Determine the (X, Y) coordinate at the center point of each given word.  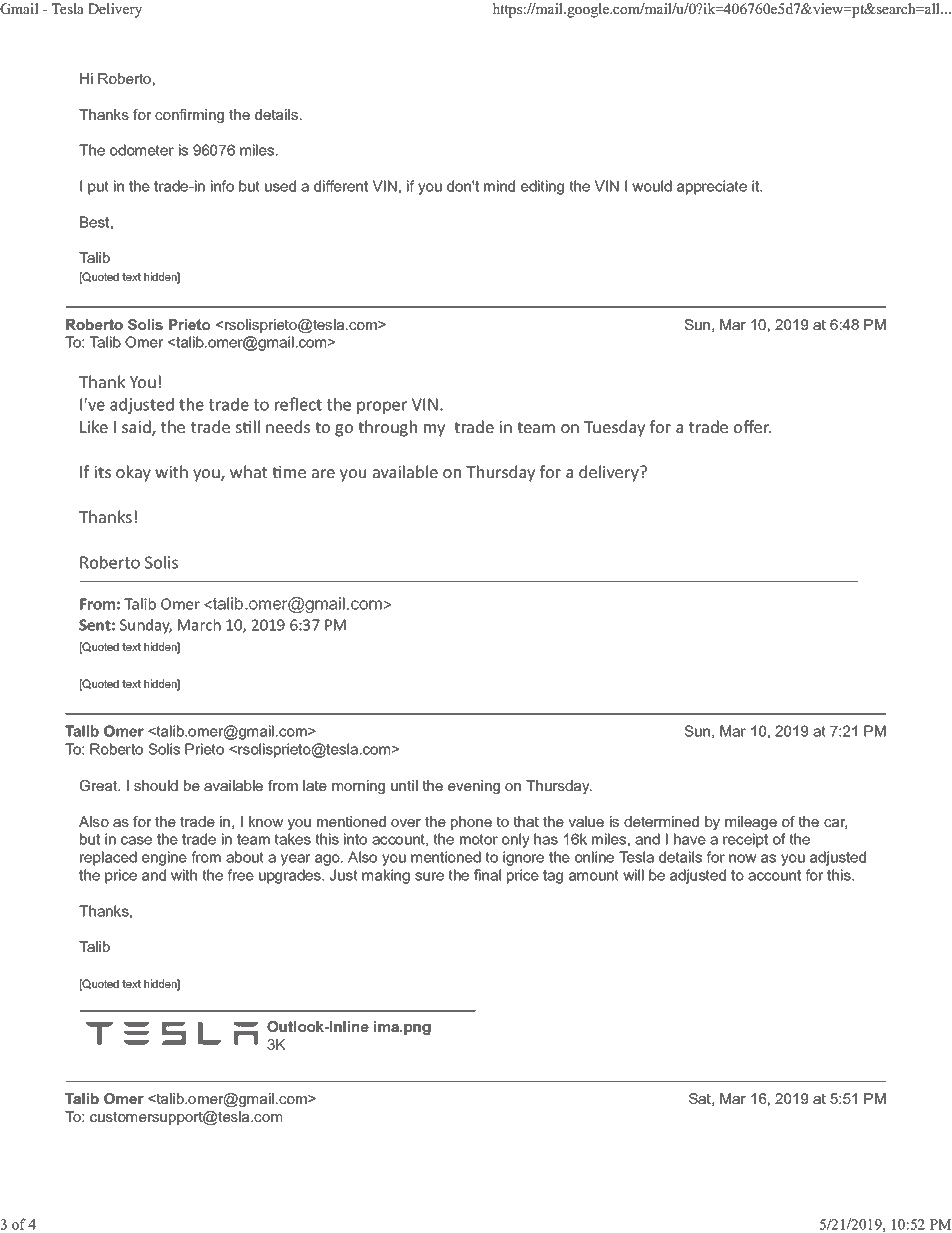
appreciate (712, 187)
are (323, 473)
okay (133, 473)
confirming (189, 116)
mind (499, 186)
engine (164, 858)
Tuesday (614, 428)
